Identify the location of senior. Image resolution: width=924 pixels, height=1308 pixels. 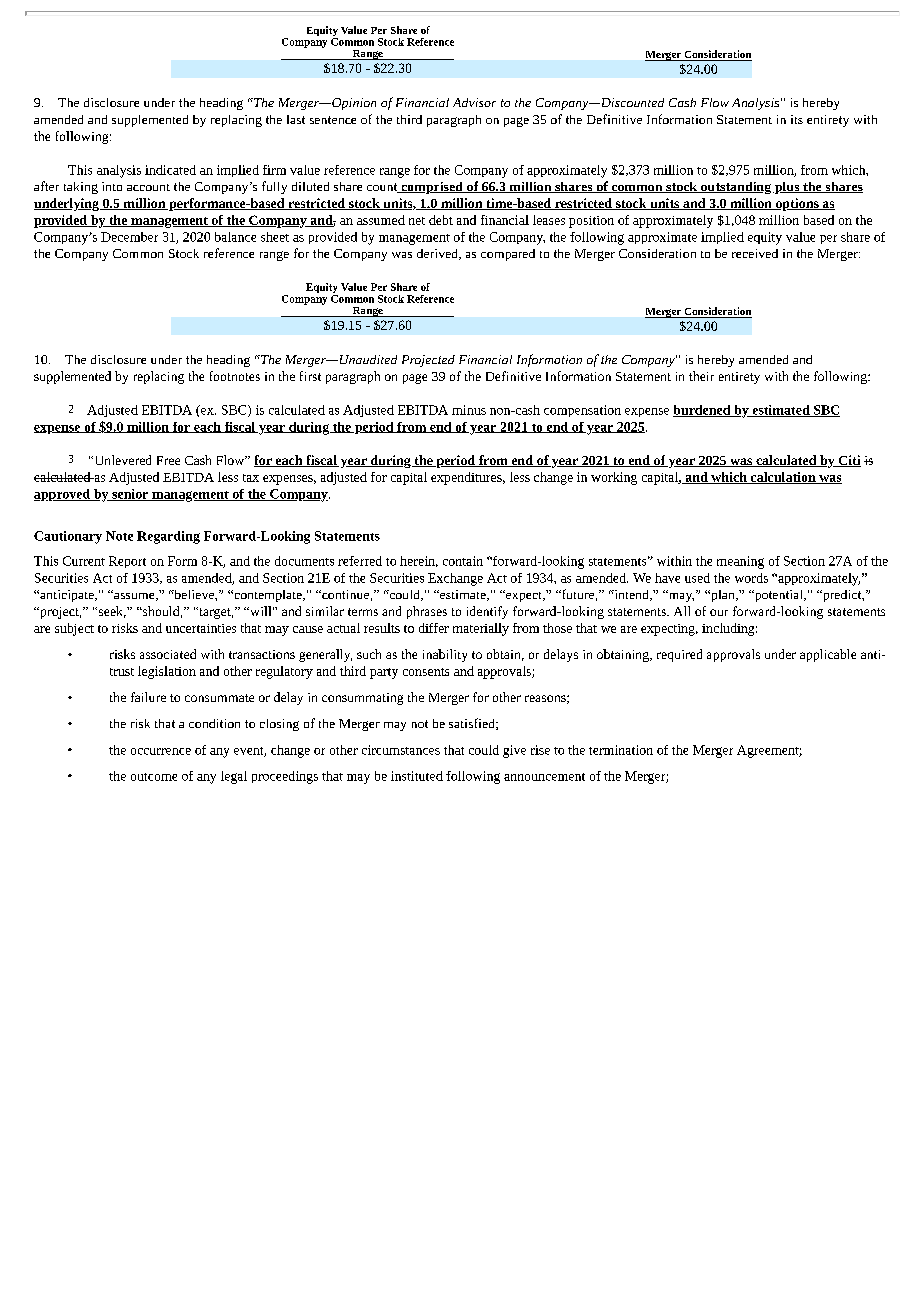
(130, 495).
